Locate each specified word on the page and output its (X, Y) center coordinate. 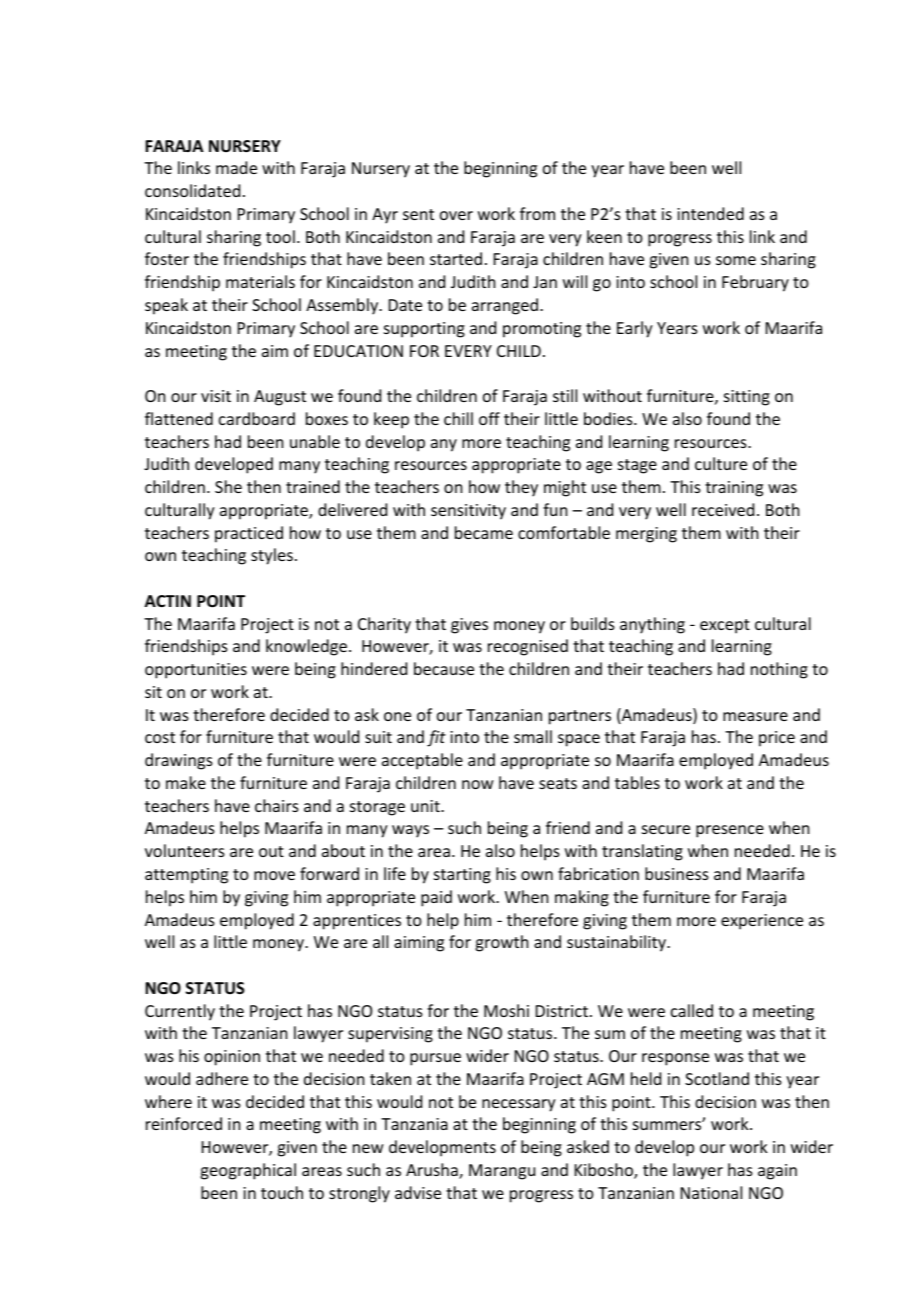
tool (280, 236)
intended (710, 213)
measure (755, 716)
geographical (248, 1171)
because (444, 668)
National (711, 1192)
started (456, 258)
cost (160, 737)
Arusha (433, 1171)
